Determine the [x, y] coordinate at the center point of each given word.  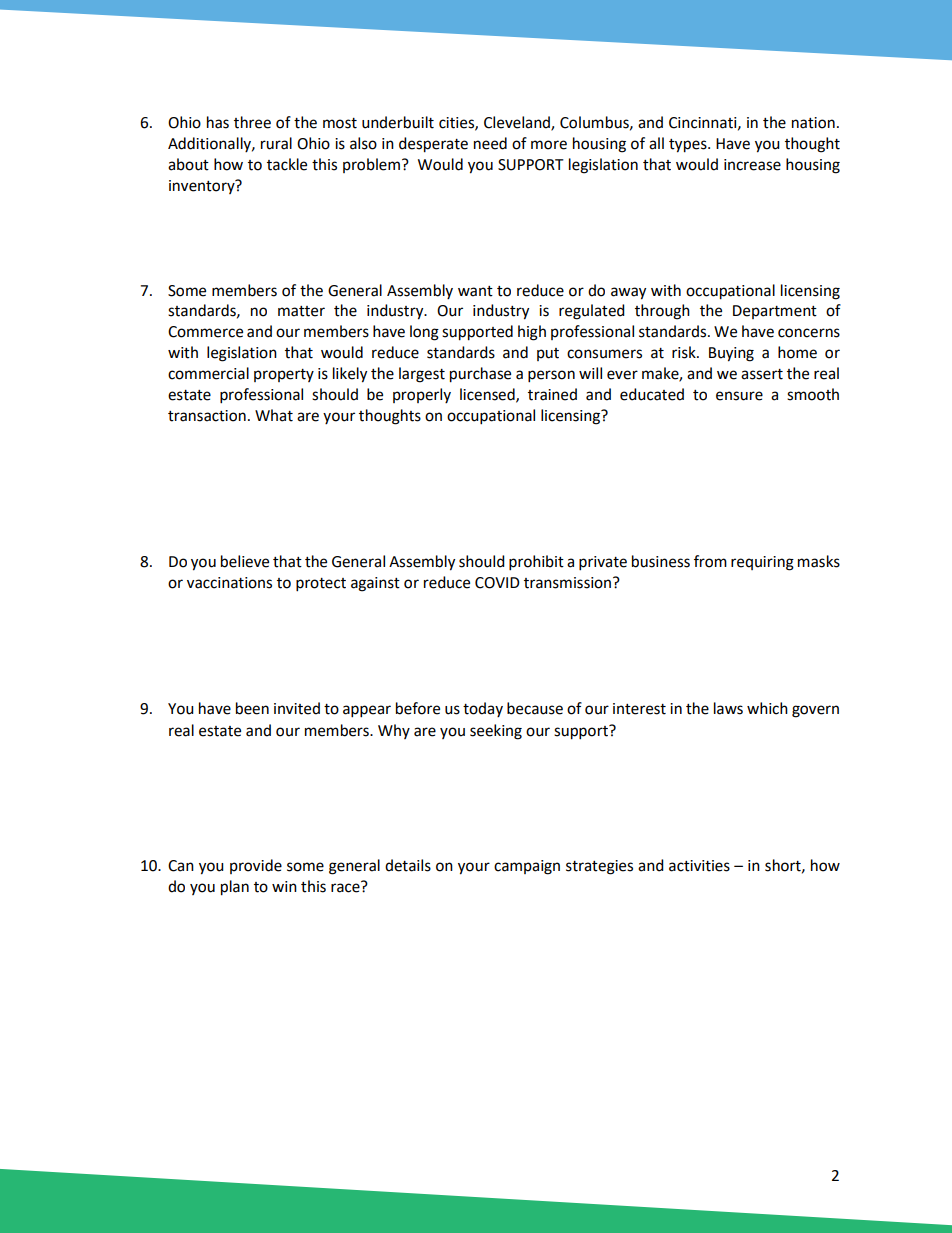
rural [276, 143]
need [490, 143]
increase [752, 165]
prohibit [536, 563]
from [710, 561]
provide [256, 866]
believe [245, 561]
